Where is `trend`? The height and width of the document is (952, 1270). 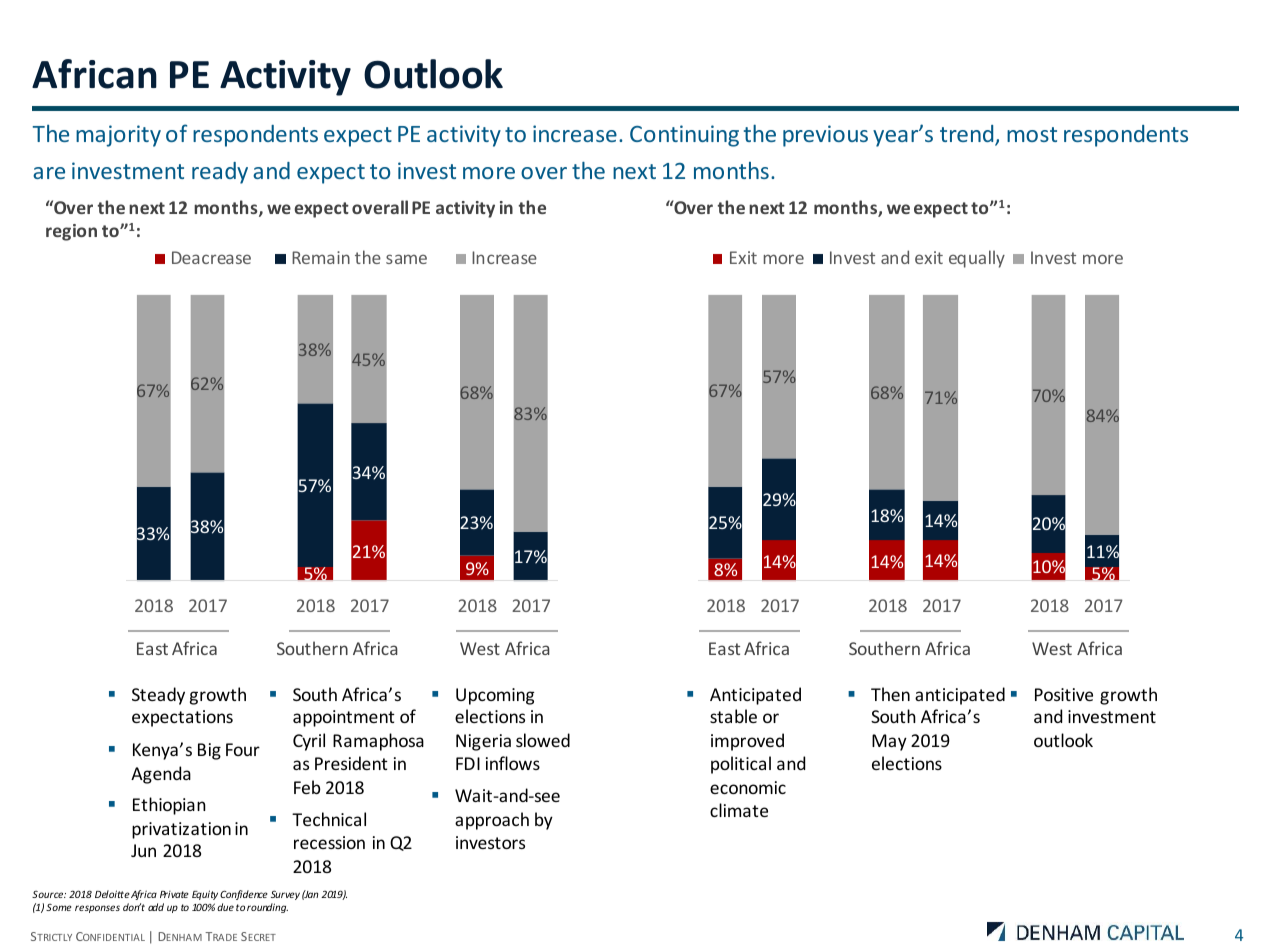 trend is located at coordinates (968, 135).
